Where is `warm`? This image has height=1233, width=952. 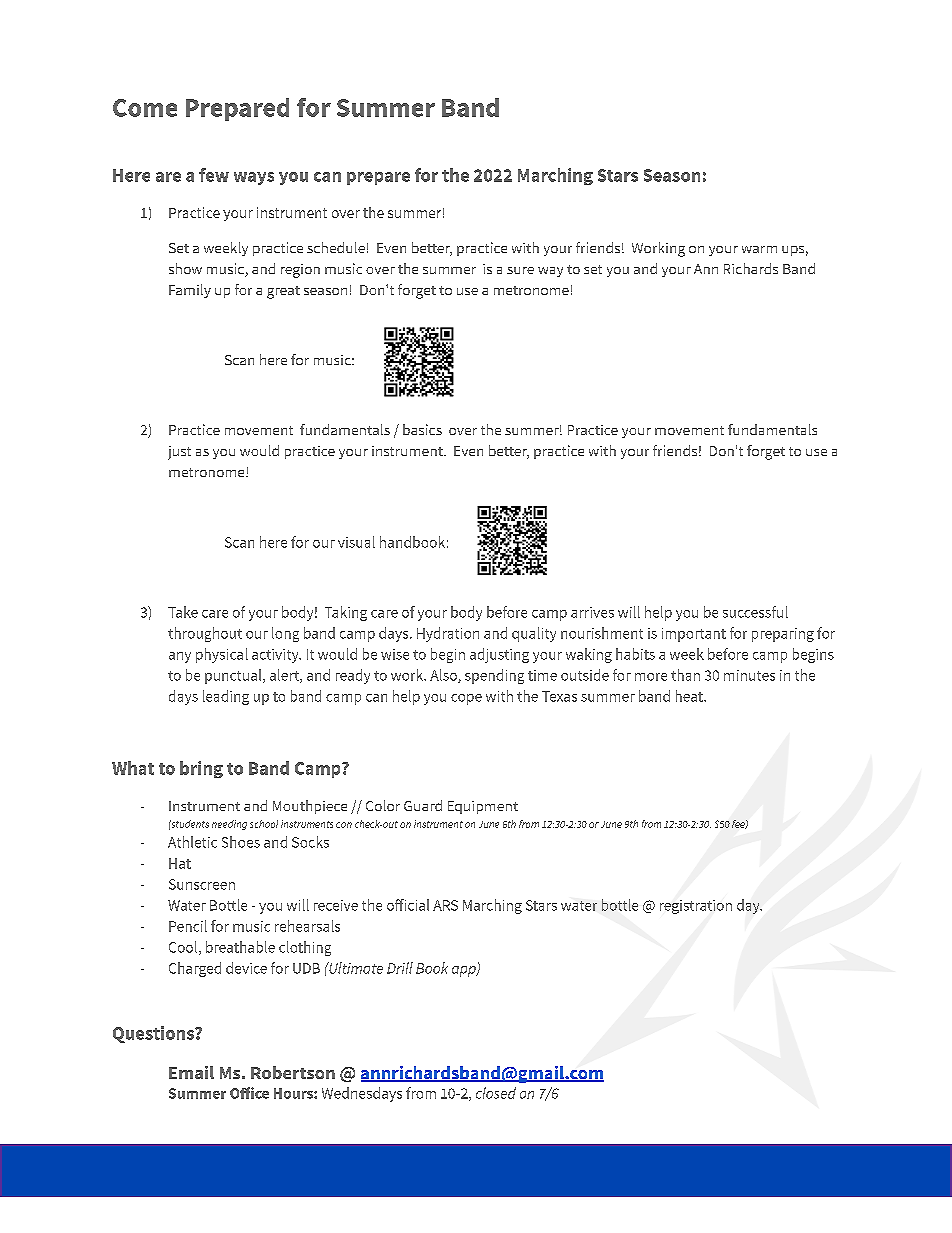 warm is located at coordinates (759, 249).
